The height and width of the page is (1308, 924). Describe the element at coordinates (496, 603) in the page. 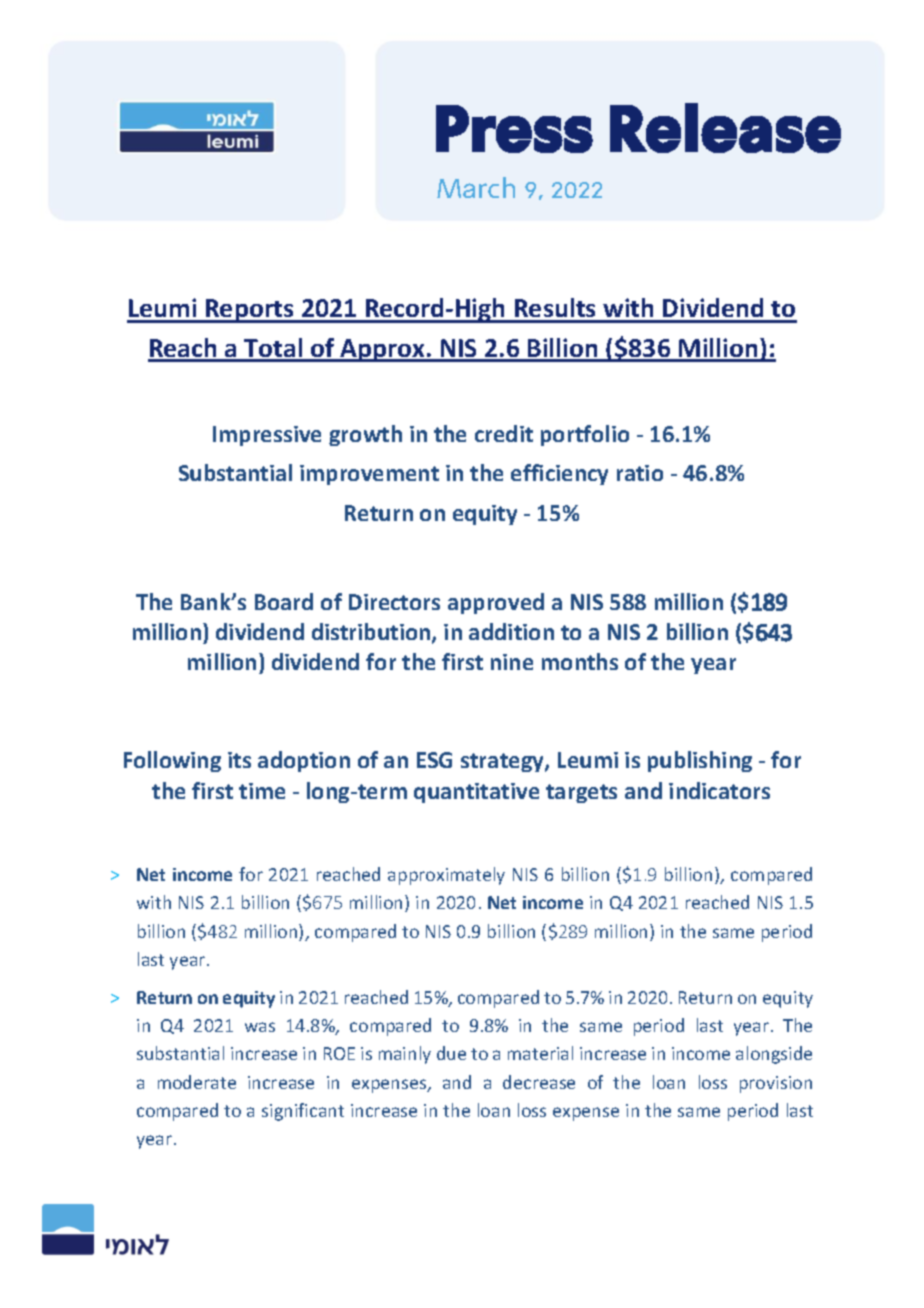

I see `approved` at that location.
